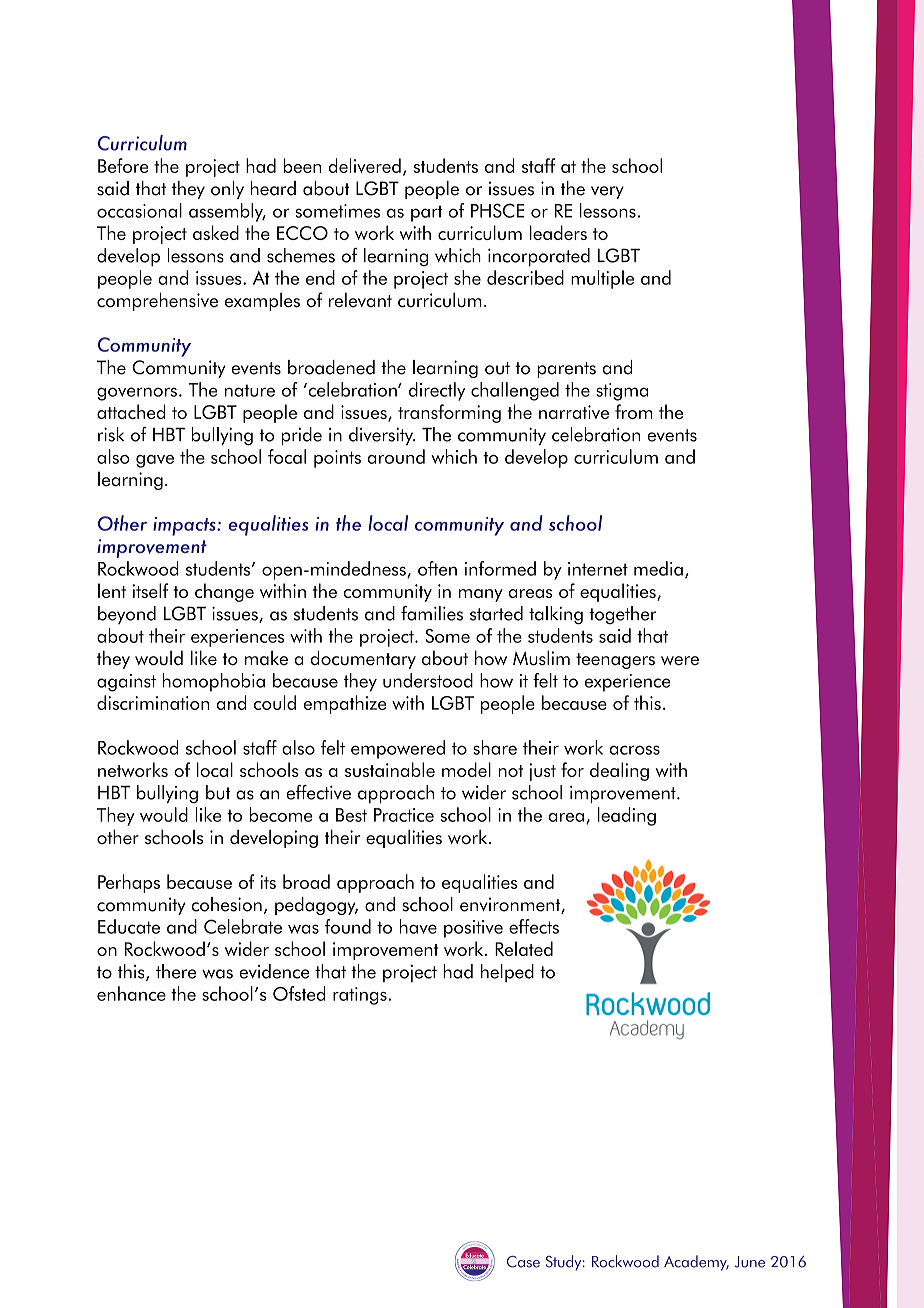  I want to click on gave, so click(155, 461).
